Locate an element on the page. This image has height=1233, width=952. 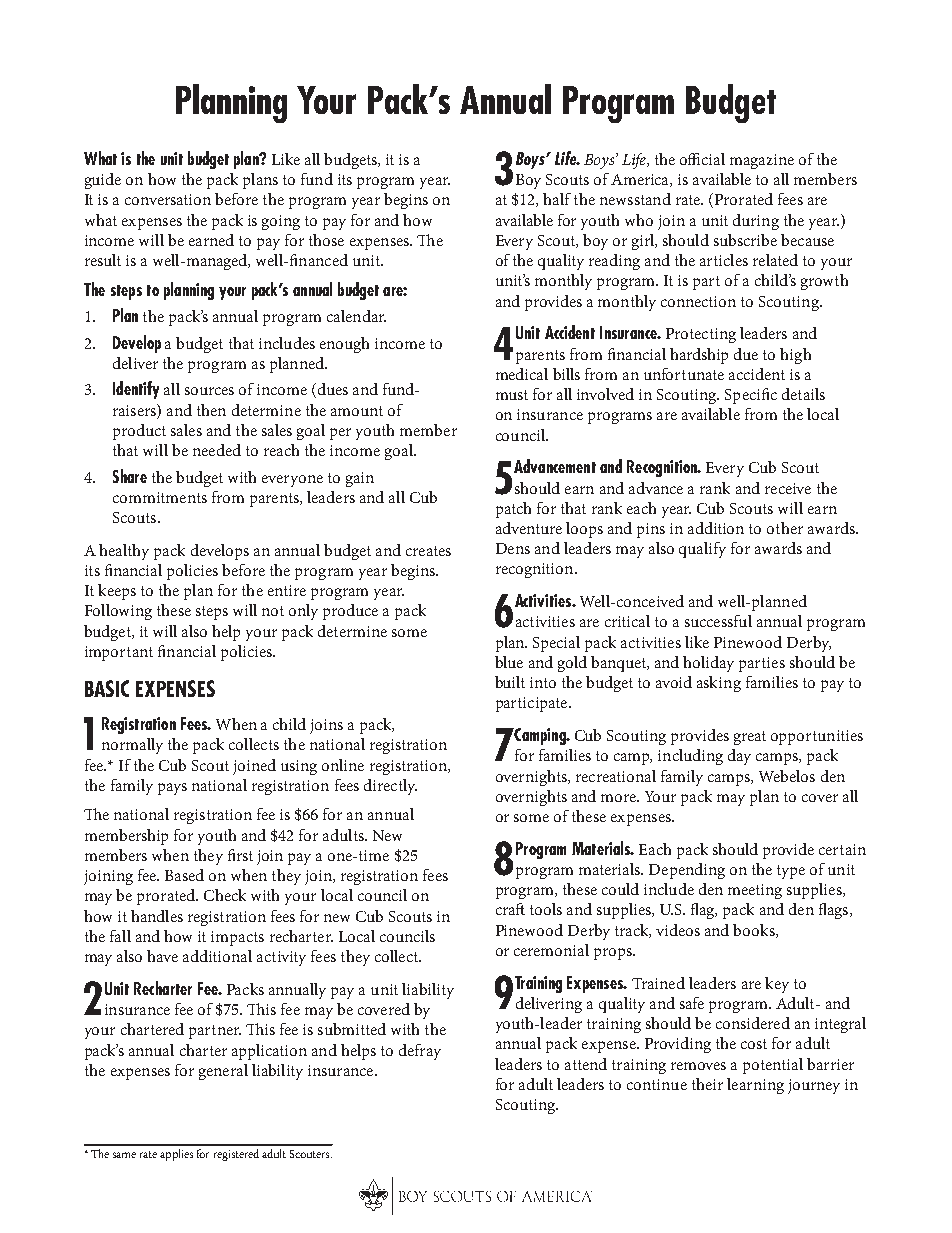
half is located at coordinates (557, 199).
